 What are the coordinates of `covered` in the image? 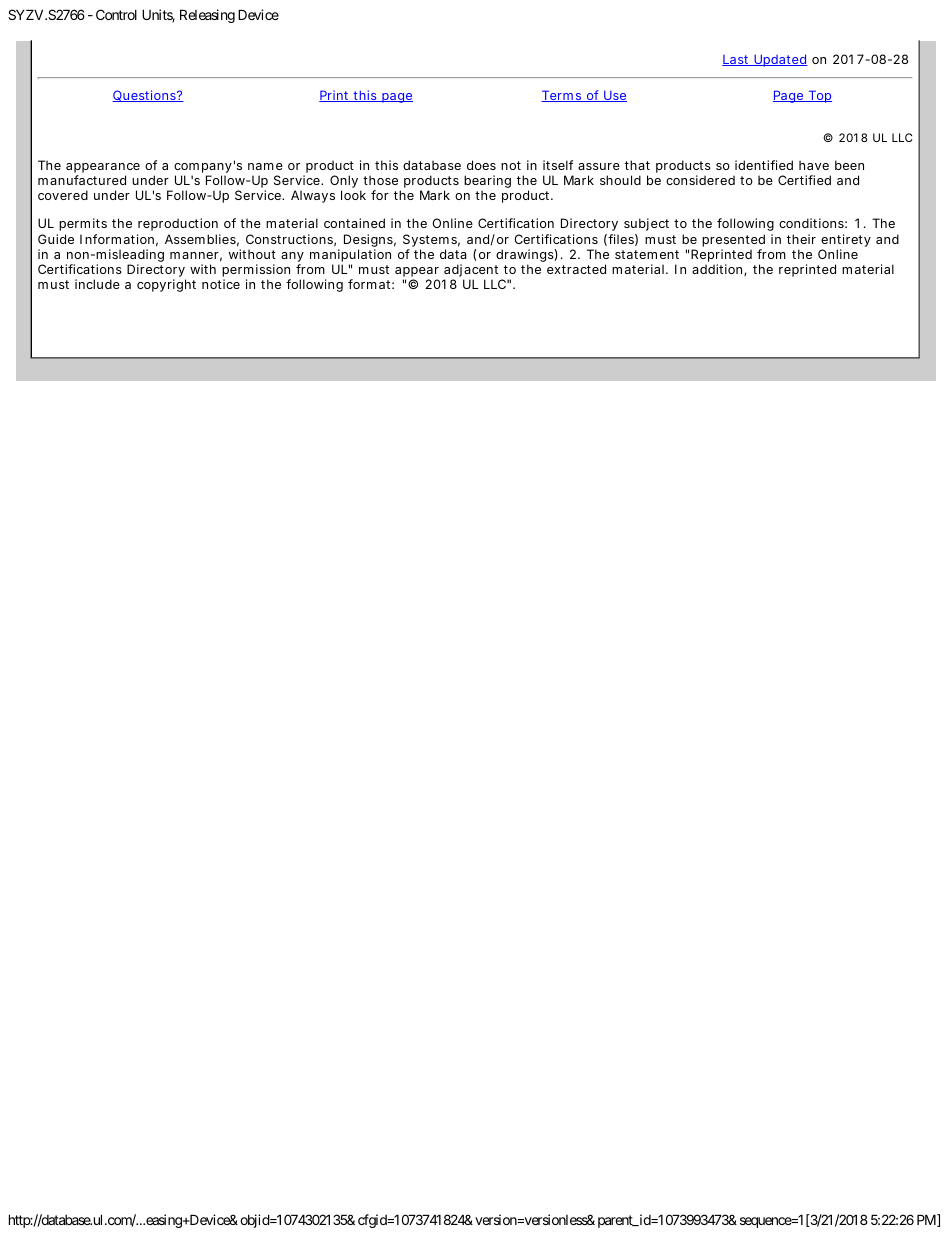 It's located at (63, 195).
